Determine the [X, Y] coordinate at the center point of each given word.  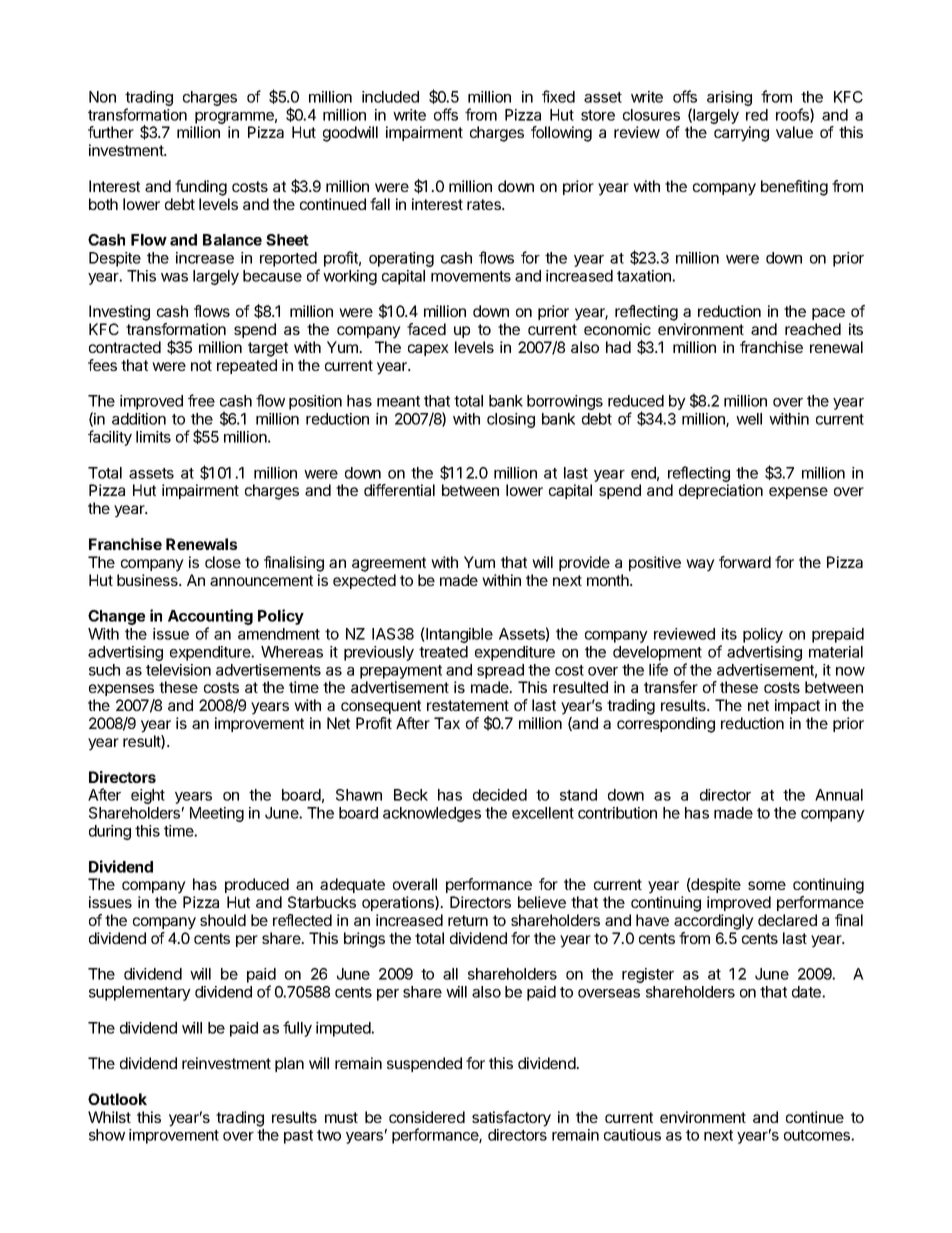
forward [745, 562]
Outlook [117, 1099]
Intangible [458, 635]
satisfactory [511, 1119]
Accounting [210, 618]
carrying [741, 134]
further [111, 132]
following [561, 134]
